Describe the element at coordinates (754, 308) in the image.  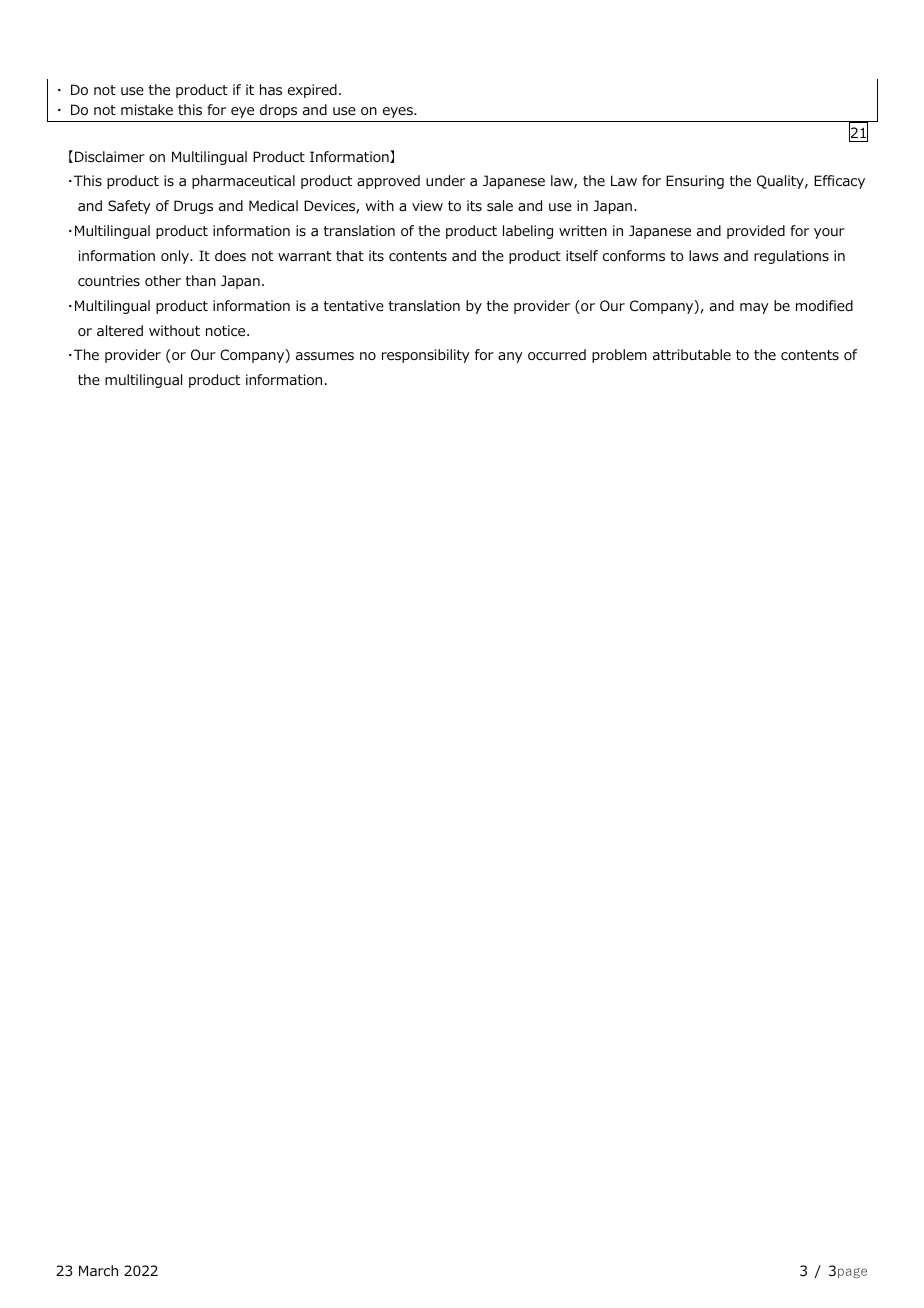
I see `may` at that location.
